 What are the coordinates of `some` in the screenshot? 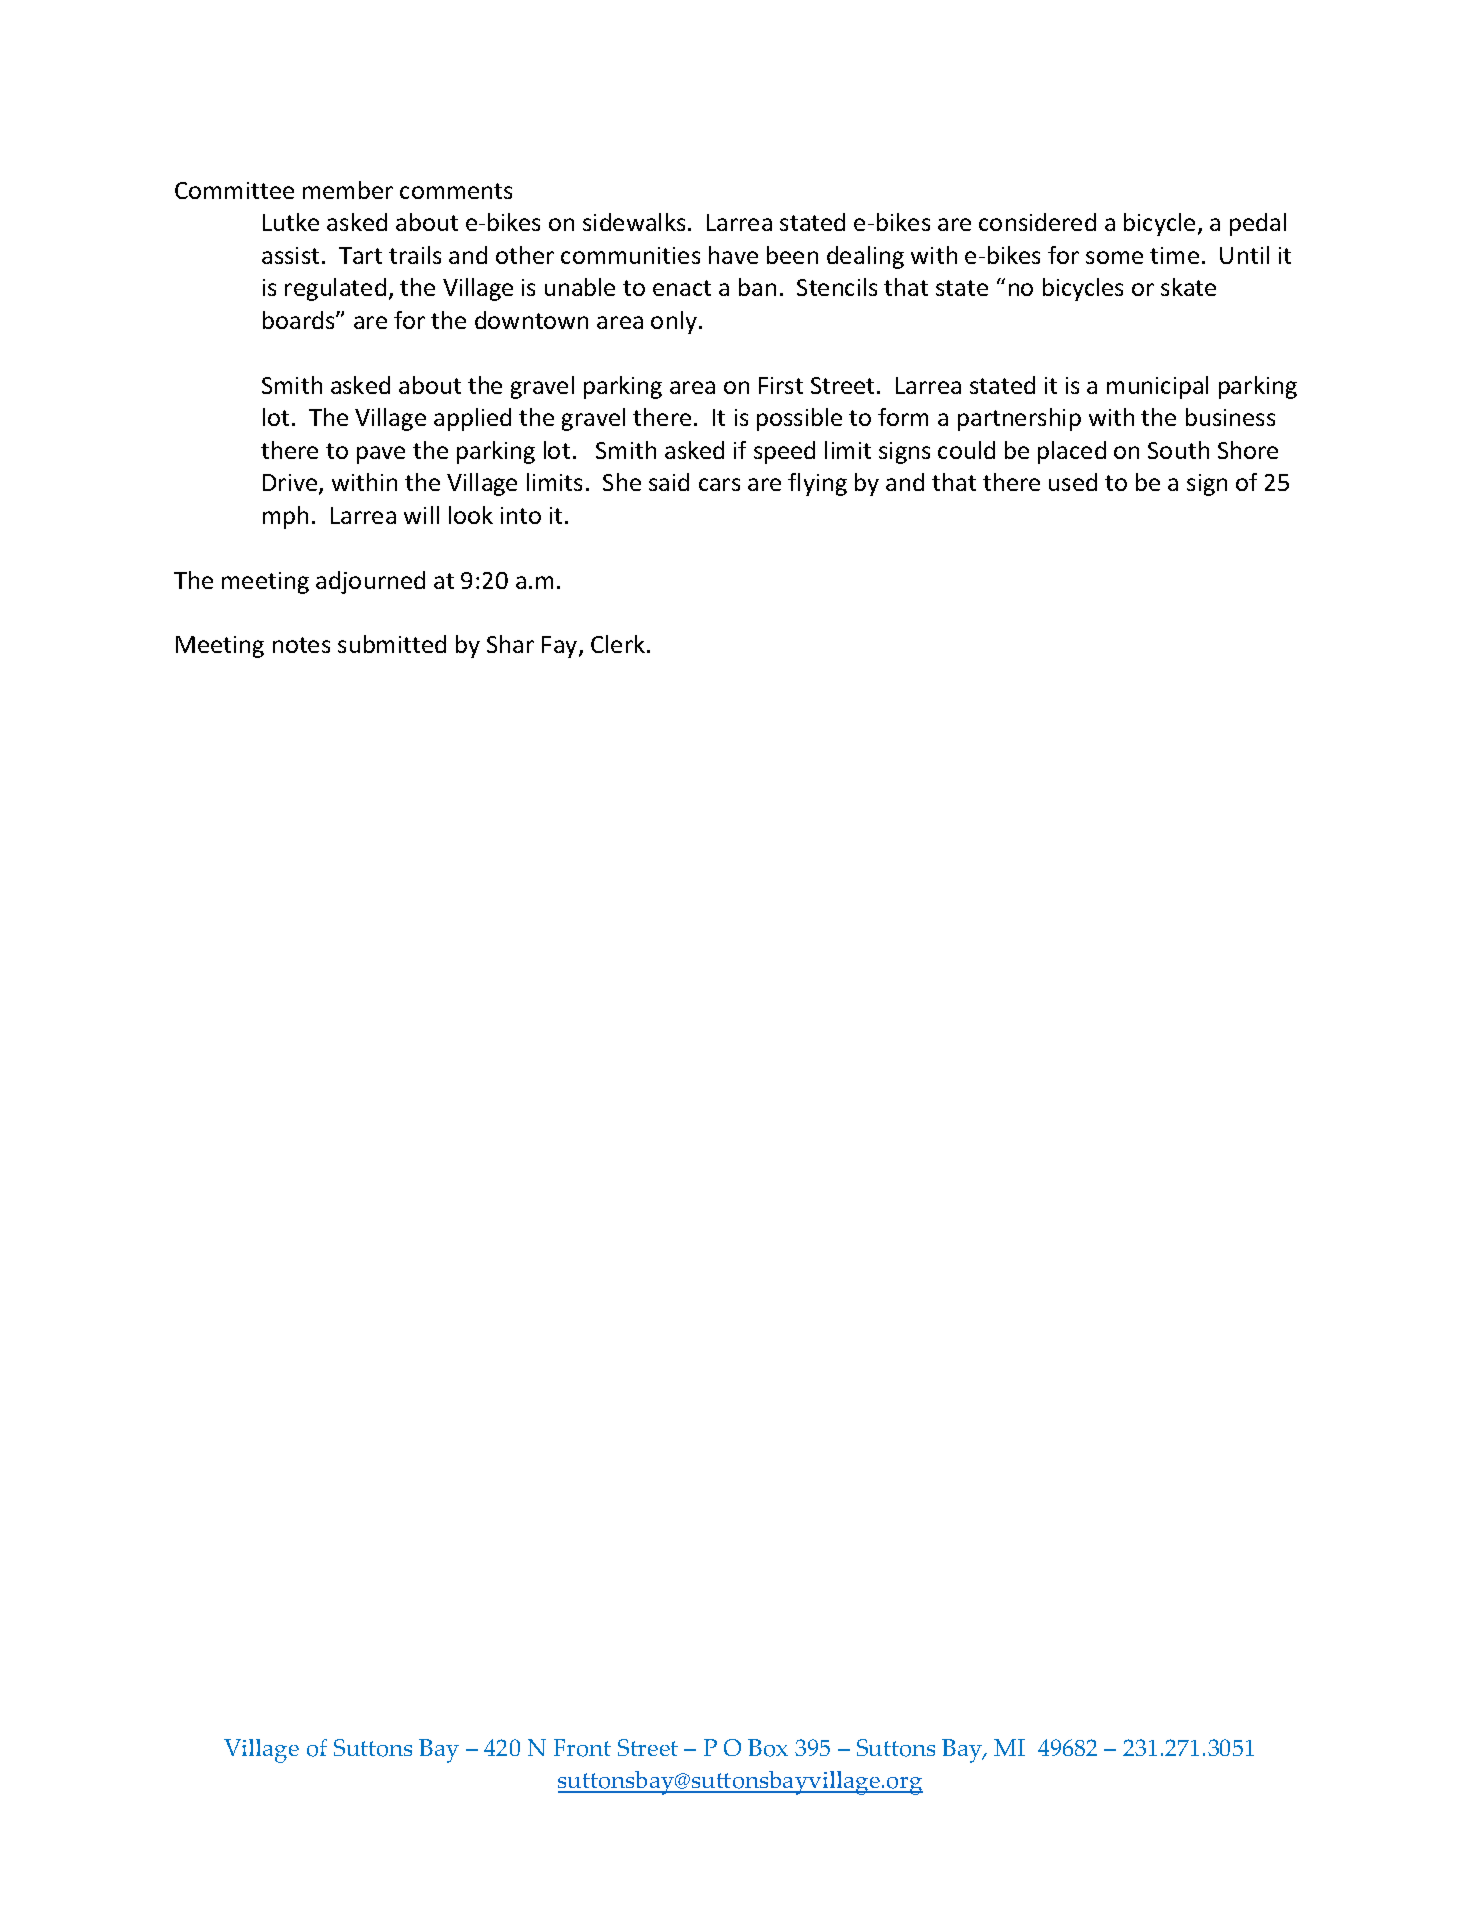 It's located at (1114, 257).
